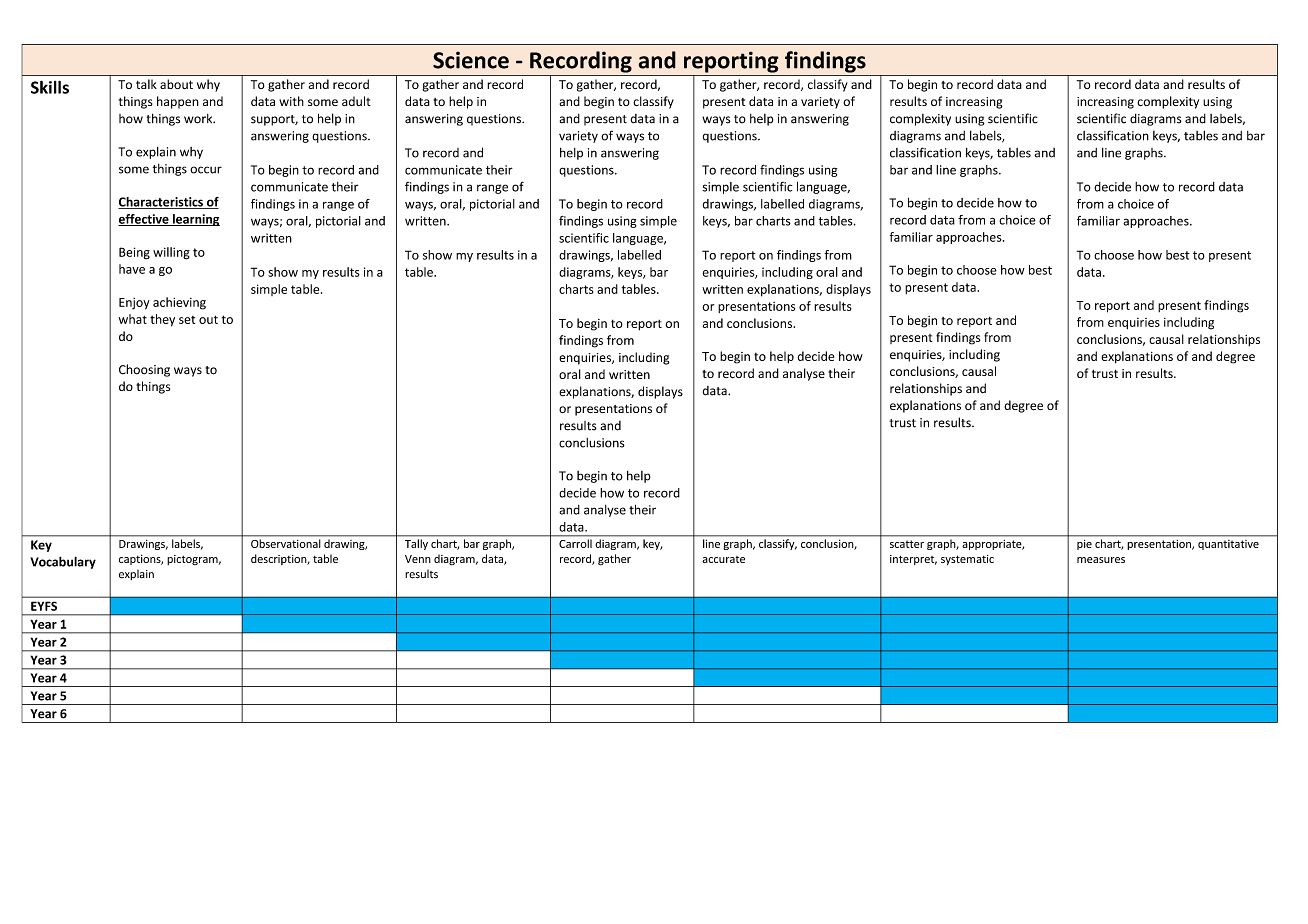 This screenshot has height=924, width=1308. I want to click on pie, so click(1084, 545).
